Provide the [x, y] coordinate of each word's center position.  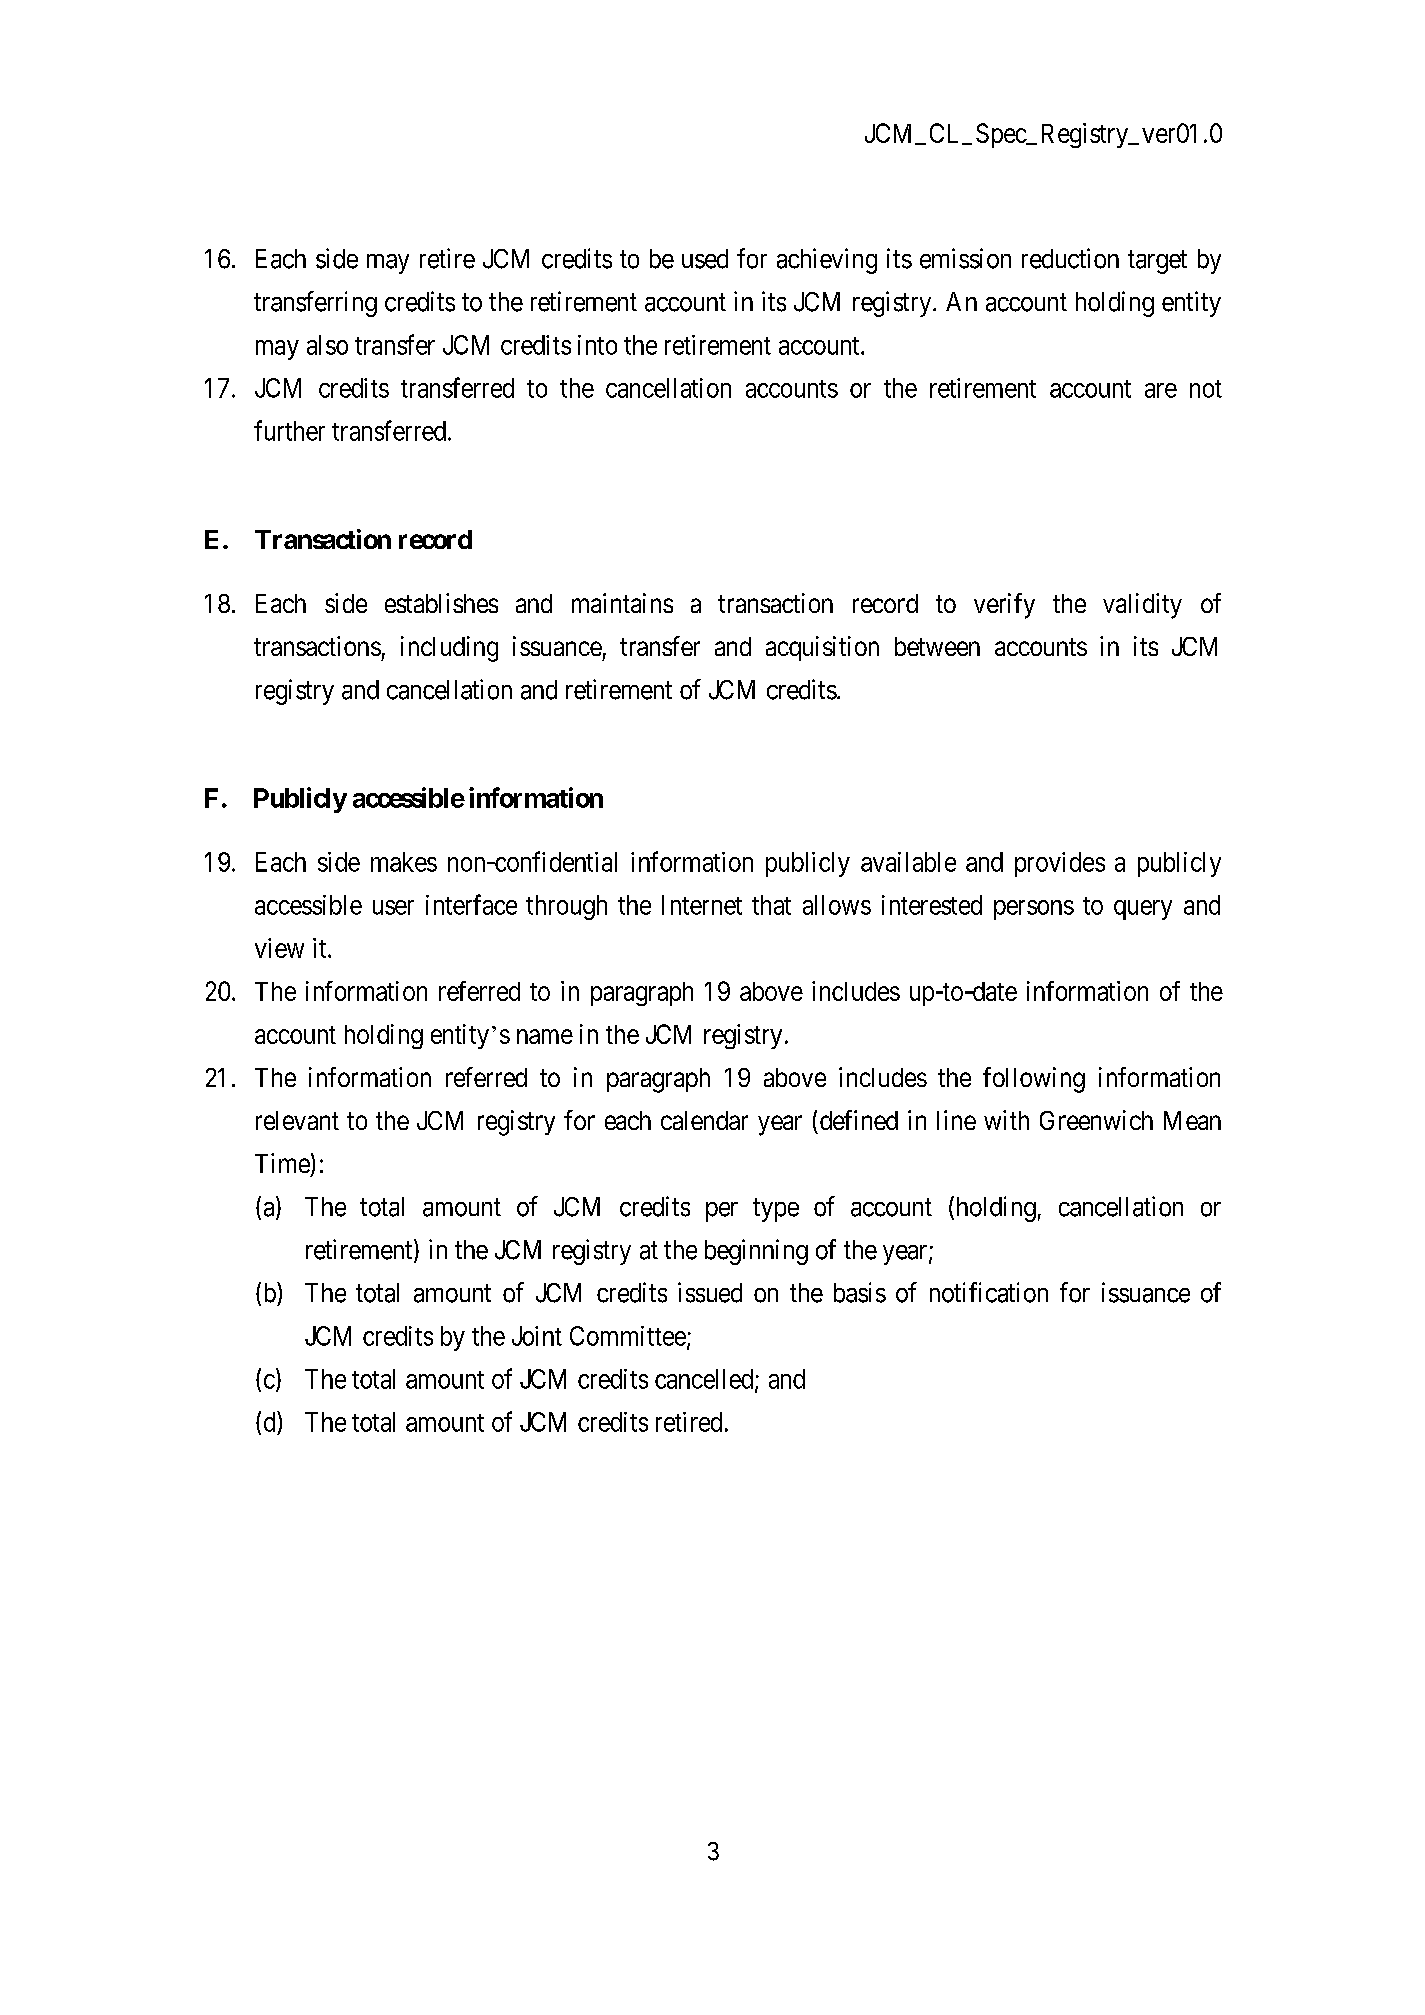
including [449, 649]
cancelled [705, 1380]
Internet [702, 905]
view [279, 948]
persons [1034, 910]
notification [989, 1292]
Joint [537, 1336]
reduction [1070, 258]
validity [1142, 606]
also [327, 345]
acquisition [822, 648]
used [705, 259]
